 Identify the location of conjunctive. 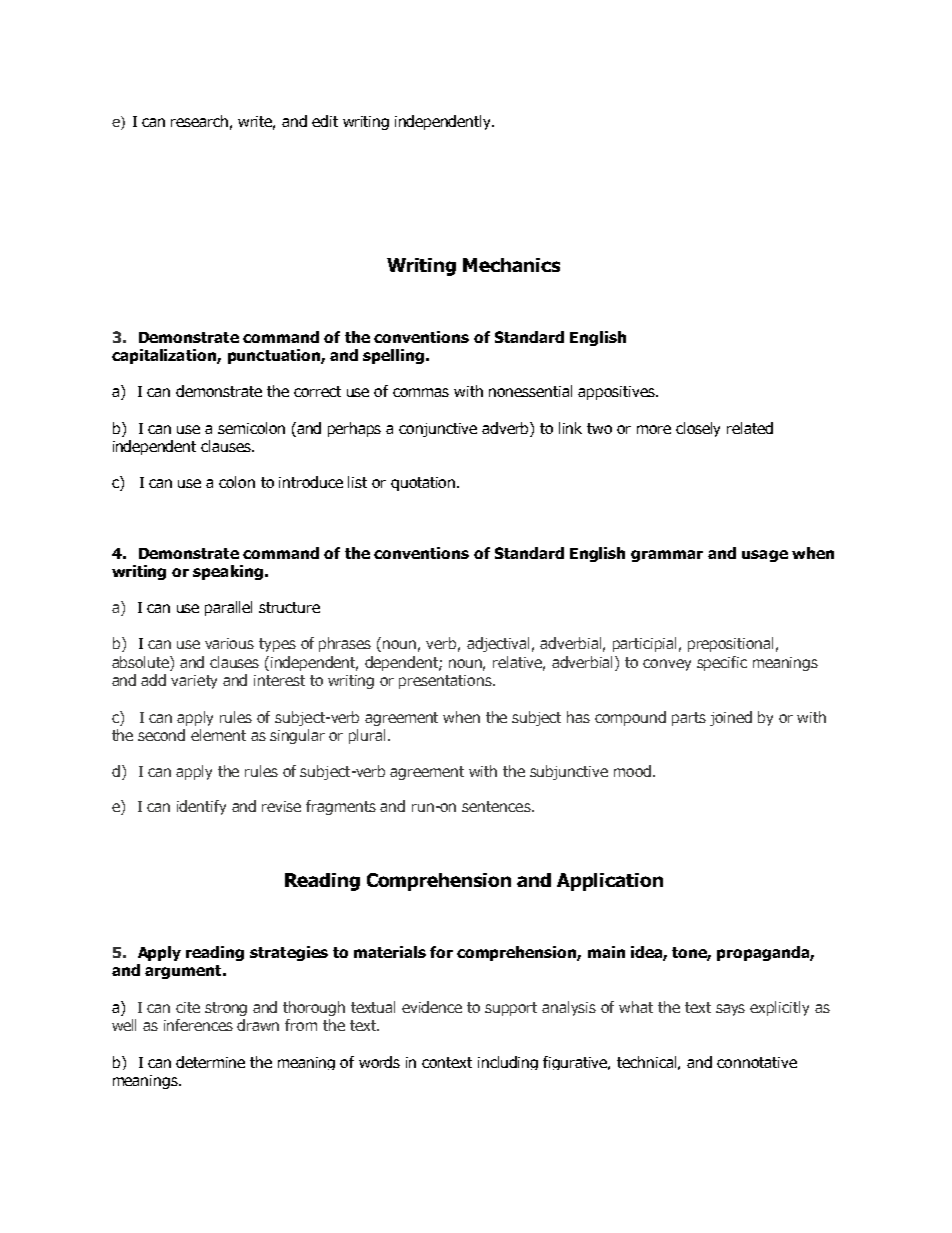
(438, 430).
